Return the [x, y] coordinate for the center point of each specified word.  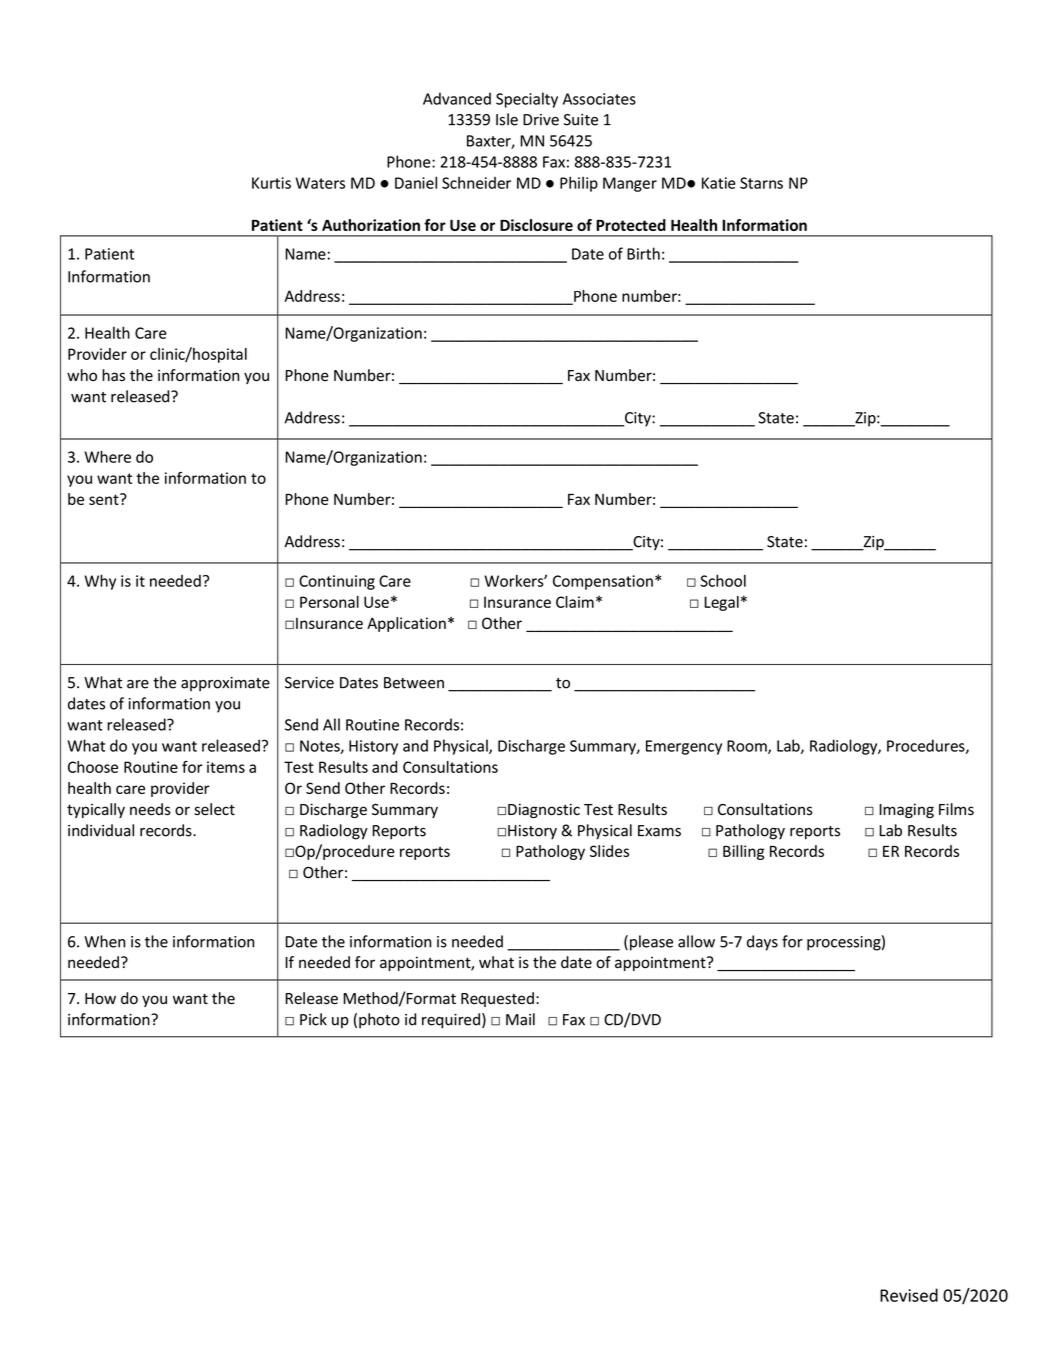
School [723, 580]
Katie [719, 183]
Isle [507, 119]
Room [748, 747]
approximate [225, 684]
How [100, 999]
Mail [520, 1019]
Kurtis [271, 183]
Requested [497, 999]
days [762, 943]
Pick [313, 1019]
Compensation [603, 582]
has [113, 375]
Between [414, 683]
